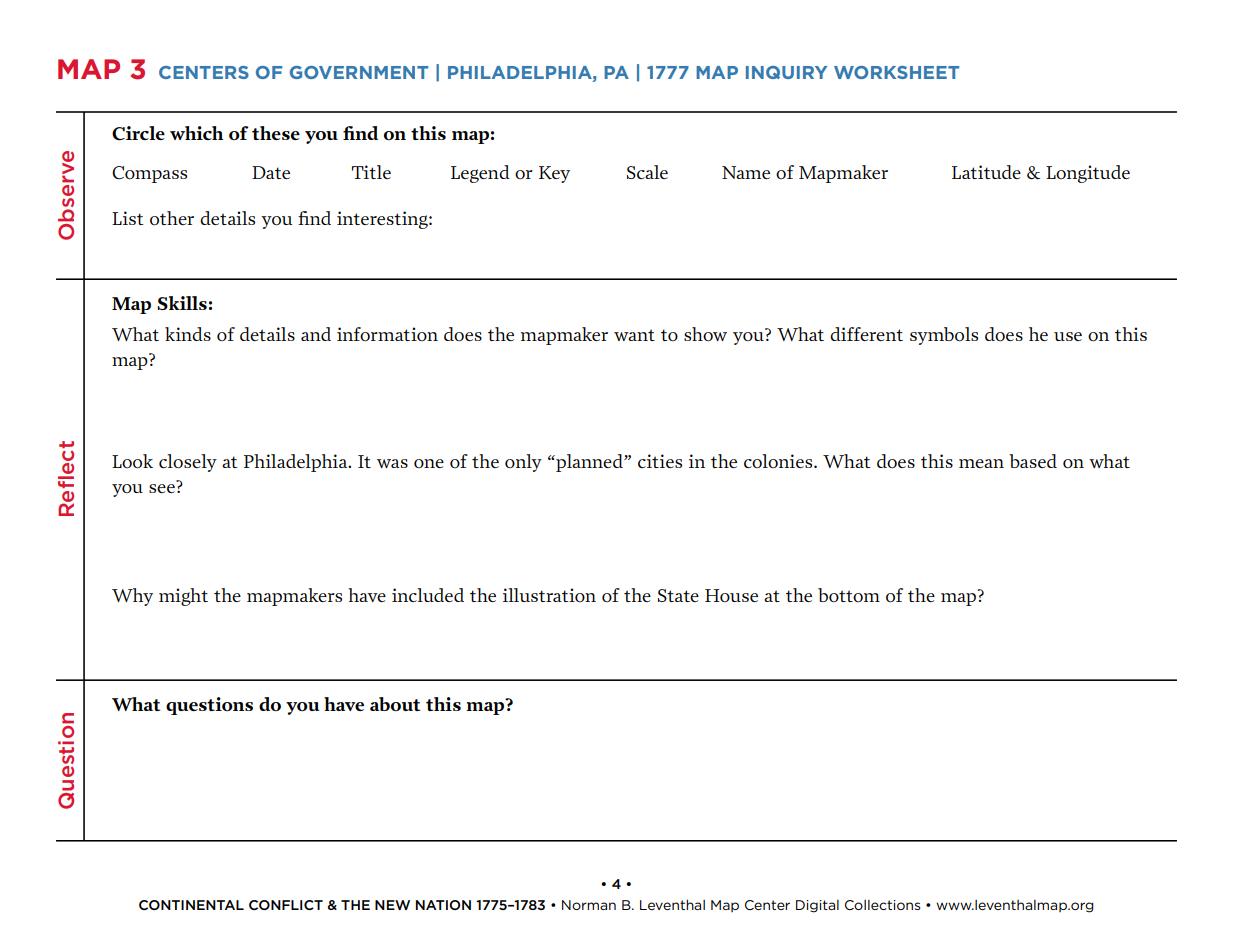 The image size is (1233, 952). Describe the element at coordinates (944, 336) in the image. I see `symbols` at that location.
